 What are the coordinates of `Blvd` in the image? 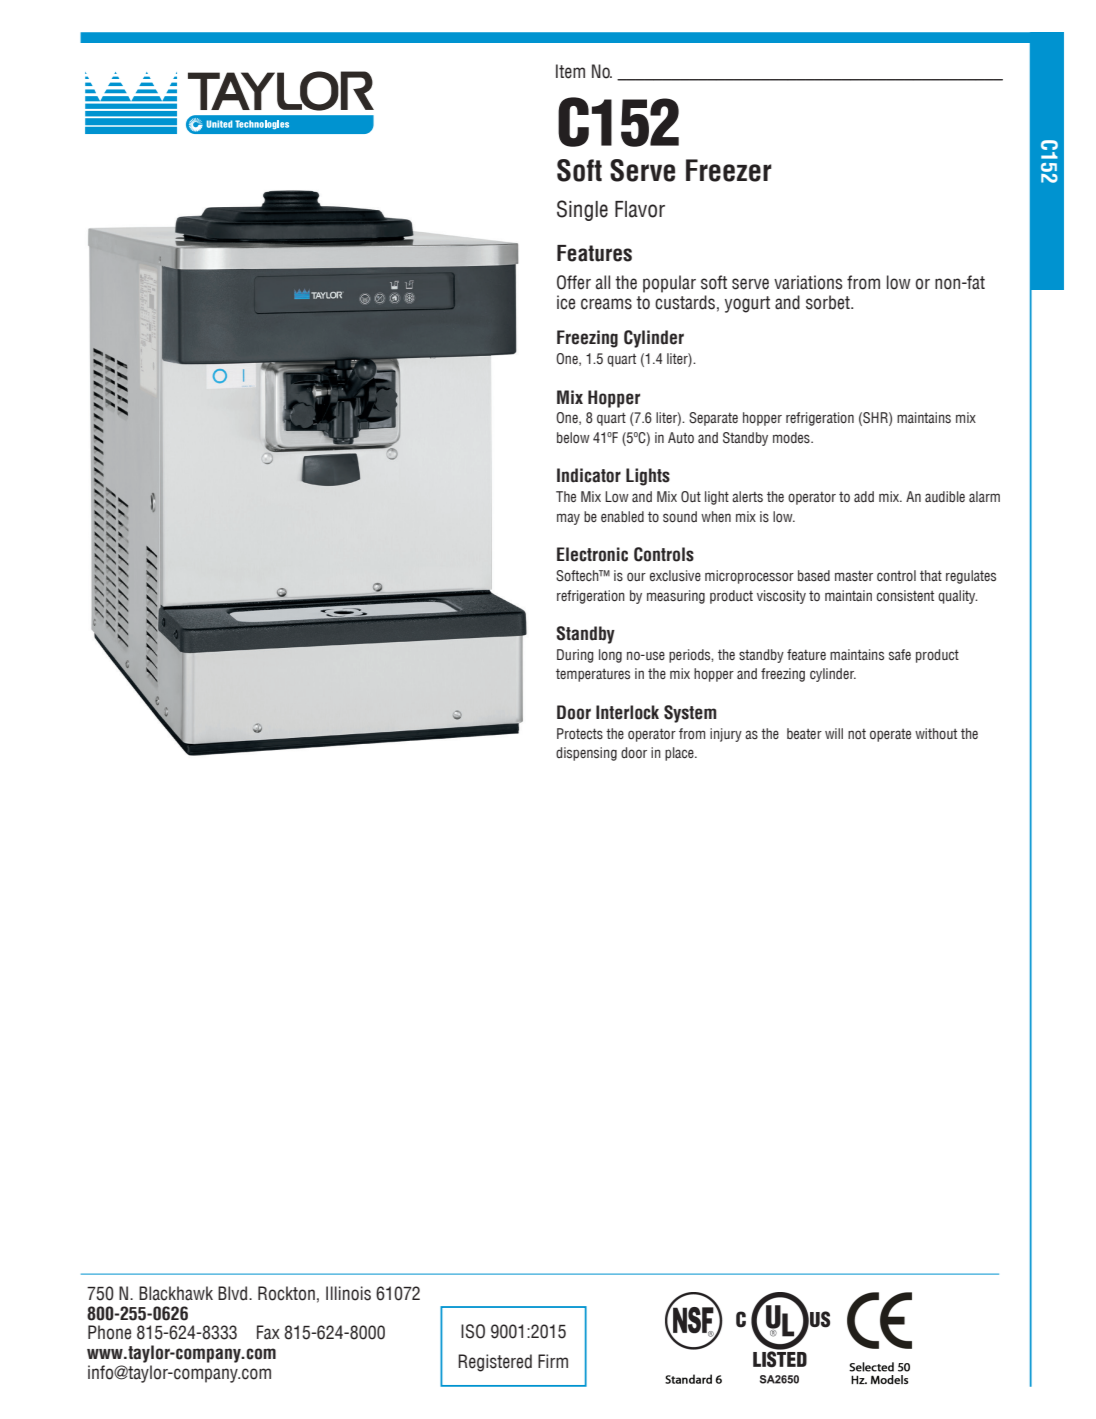 It's located at (232, 1293).
